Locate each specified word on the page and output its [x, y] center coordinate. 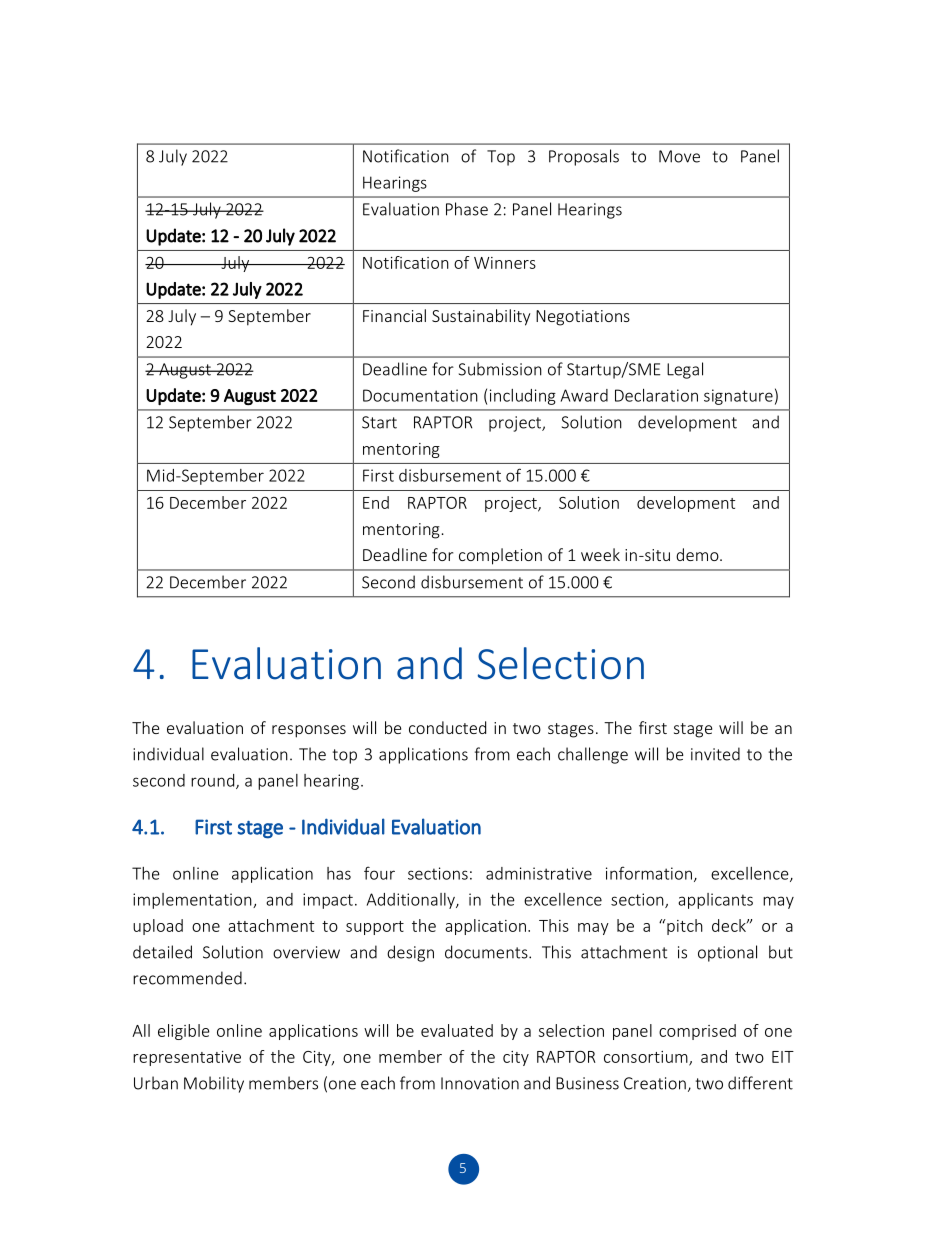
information [650, 874]
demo [698, 554]
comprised [697, 1032]
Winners [505, 263]
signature [738, 397]
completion [500, 556]
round [214, 781]
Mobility [214, 1084]
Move [679, 156]
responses [309, 731]
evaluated [457, 1030]
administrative [539, 873]
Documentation [420, 395]
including [523, 397]
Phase [467, 209]
